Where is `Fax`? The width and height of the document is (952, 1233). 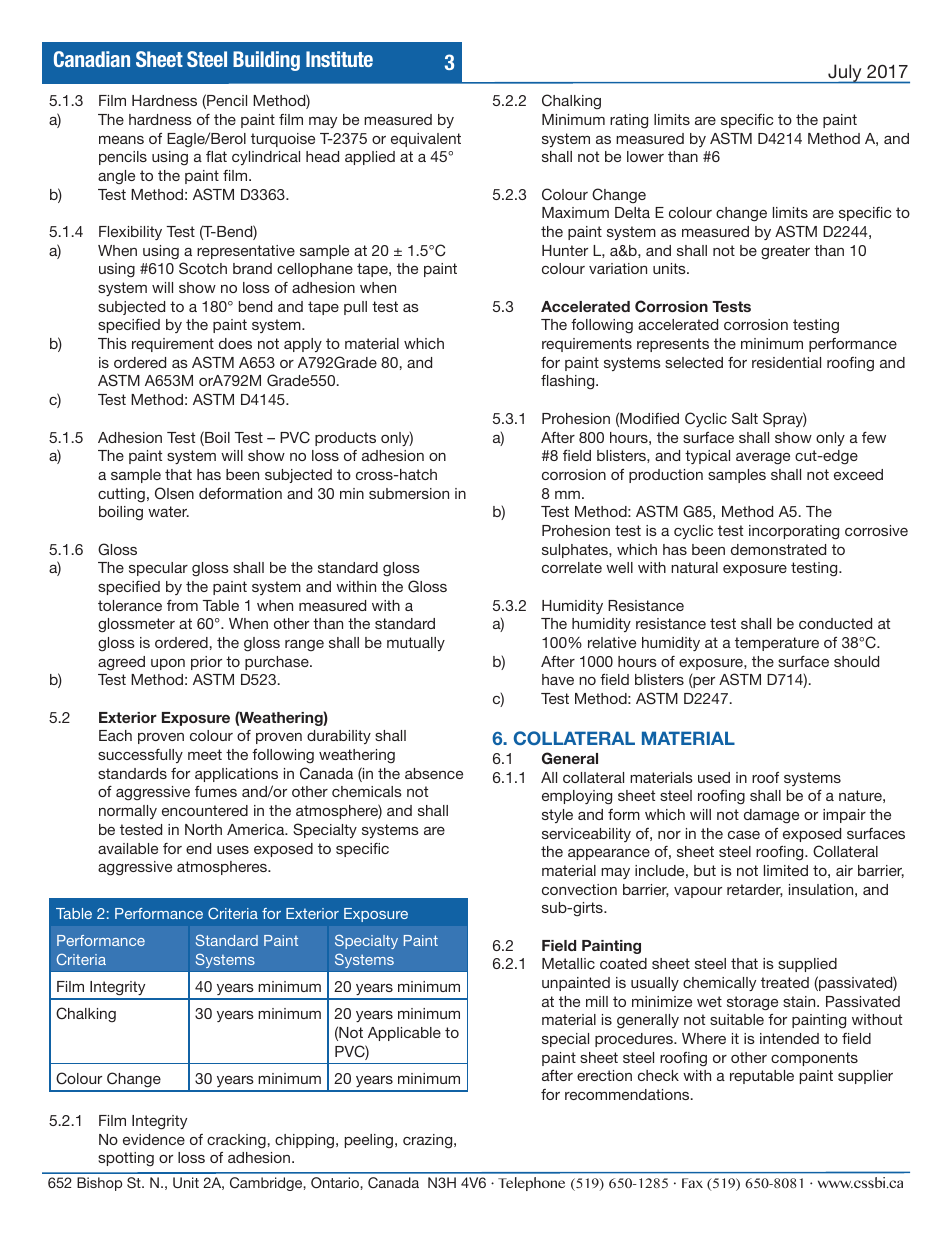
Fax is located at coordinates (692, 1183).
